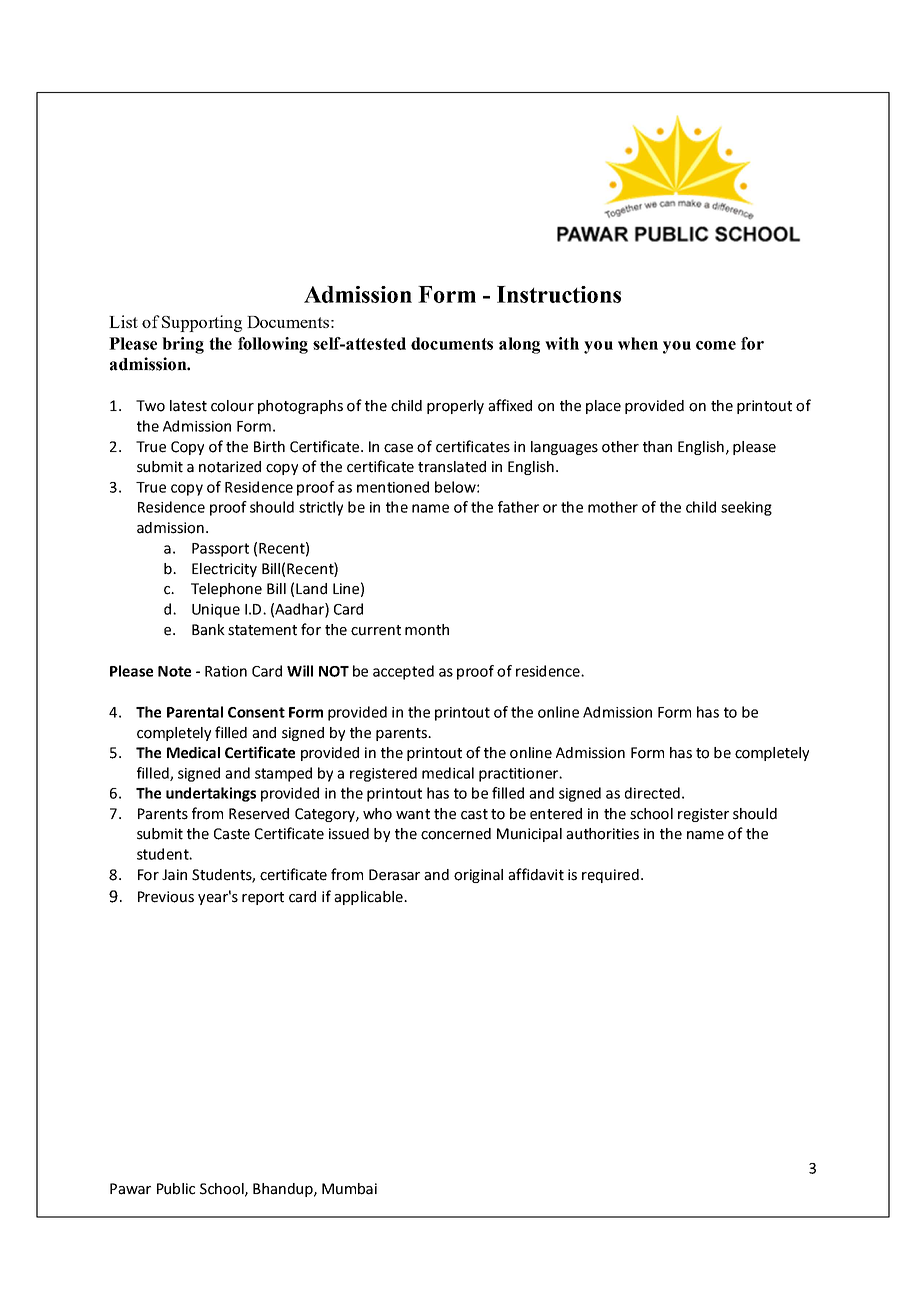 This screenshot has width=924, height=1308. Describe the element at coordinates (195, 712) in the screenshot. I see `Parental` at that location.
